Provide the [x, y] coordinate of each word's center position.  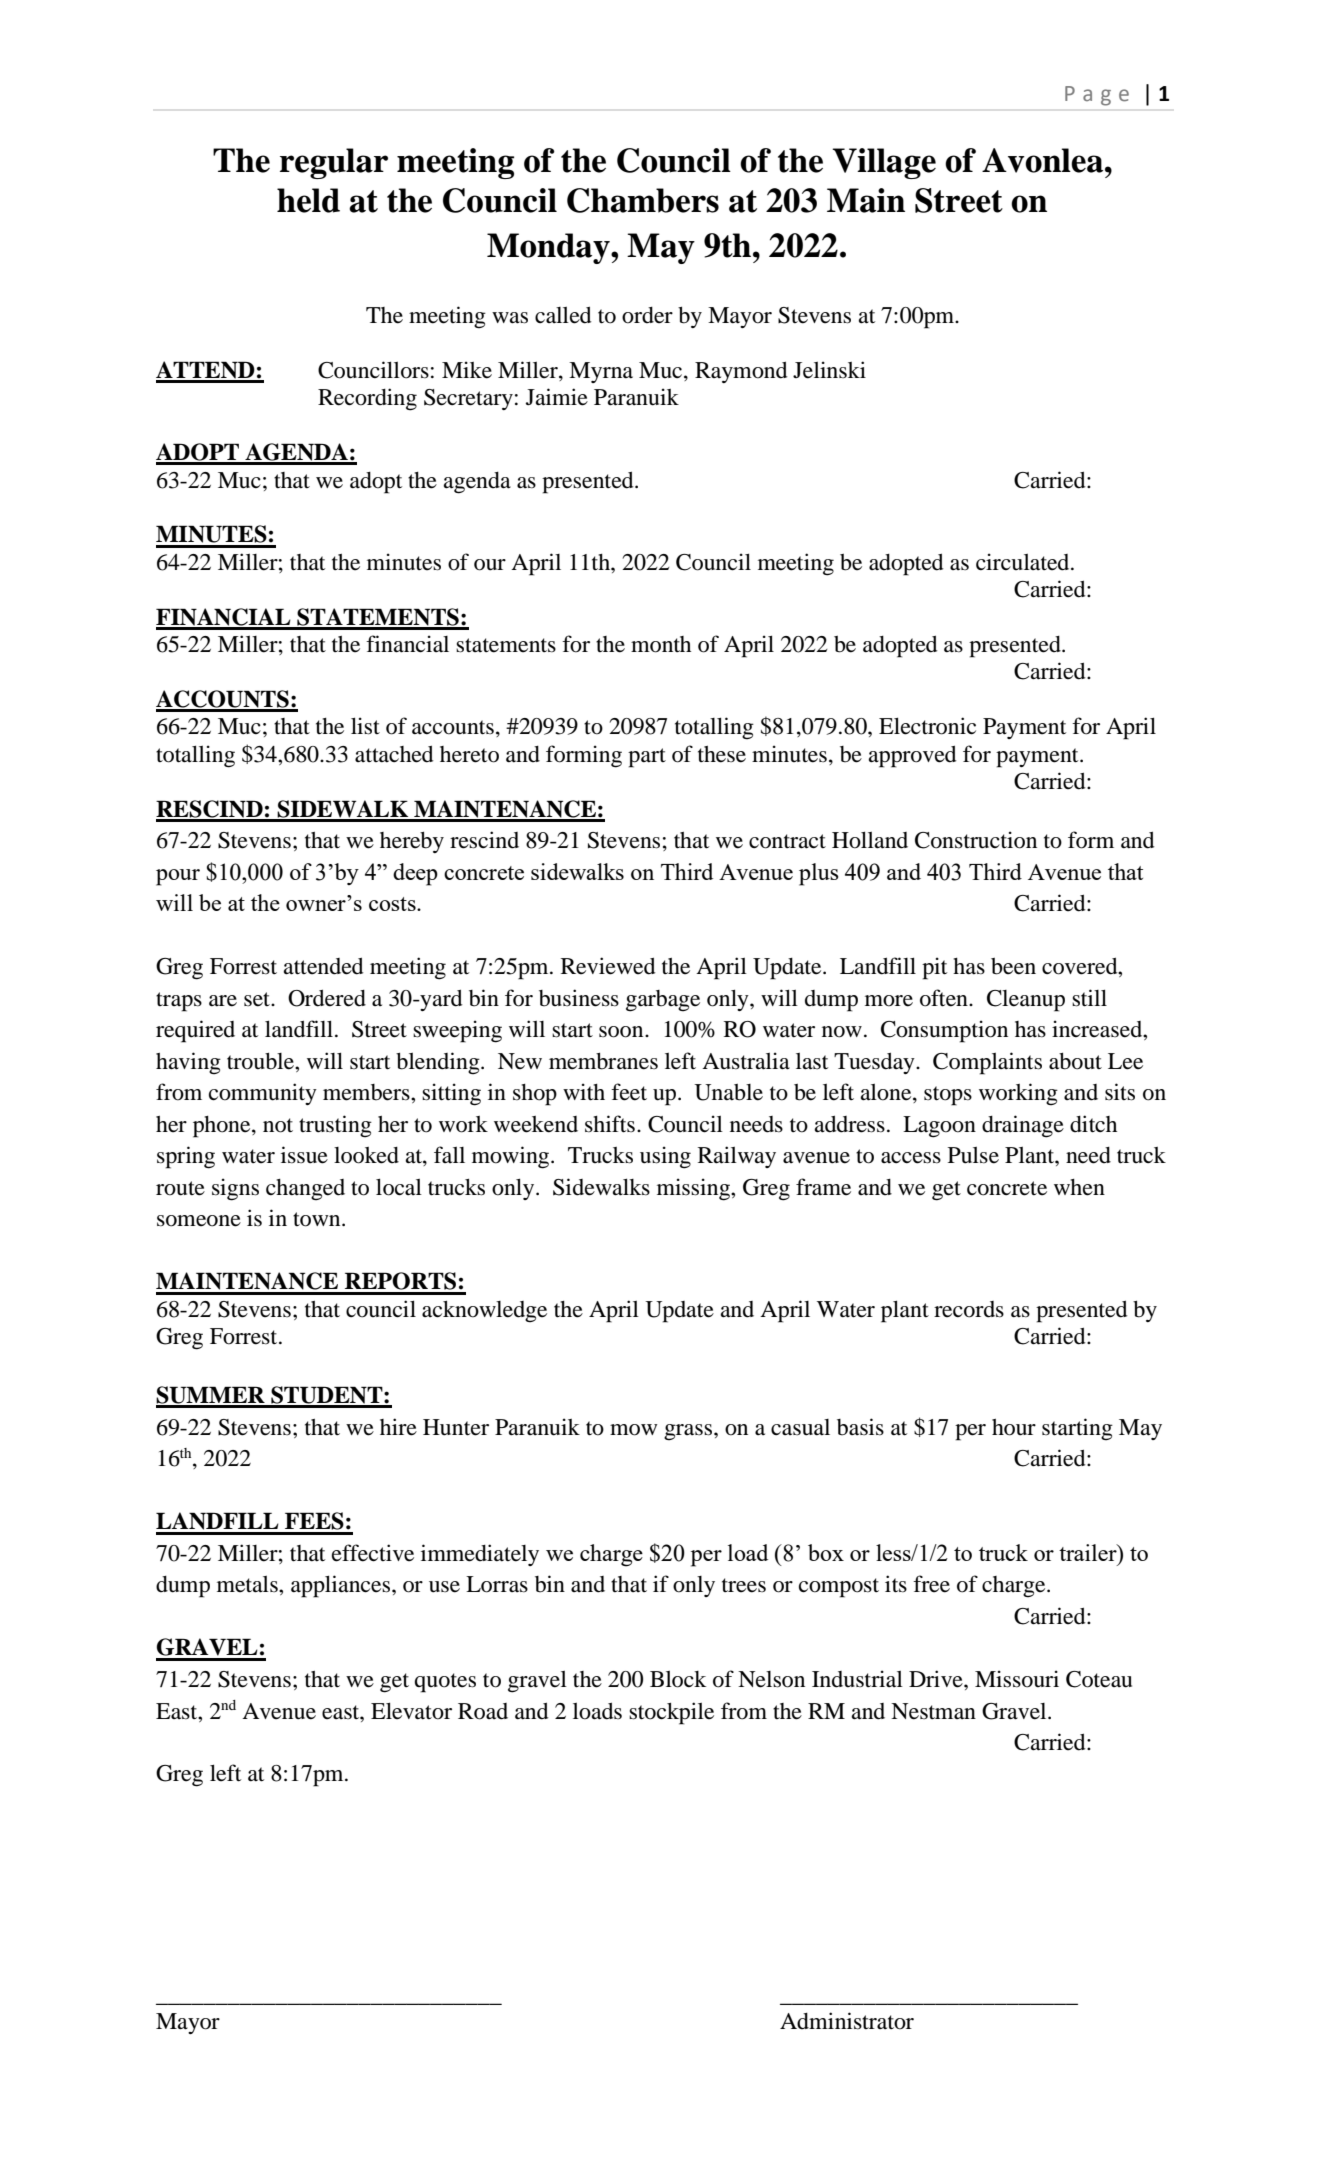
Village [884, 163]
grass [689, 1432]
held [308, 200]
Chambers [643, 200]
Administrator [847, 2021]
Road [483, 1711]
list [365, 726]
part [647, 758]
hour [1014, 1427]
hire [398, 1427]
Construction [976, 840]
